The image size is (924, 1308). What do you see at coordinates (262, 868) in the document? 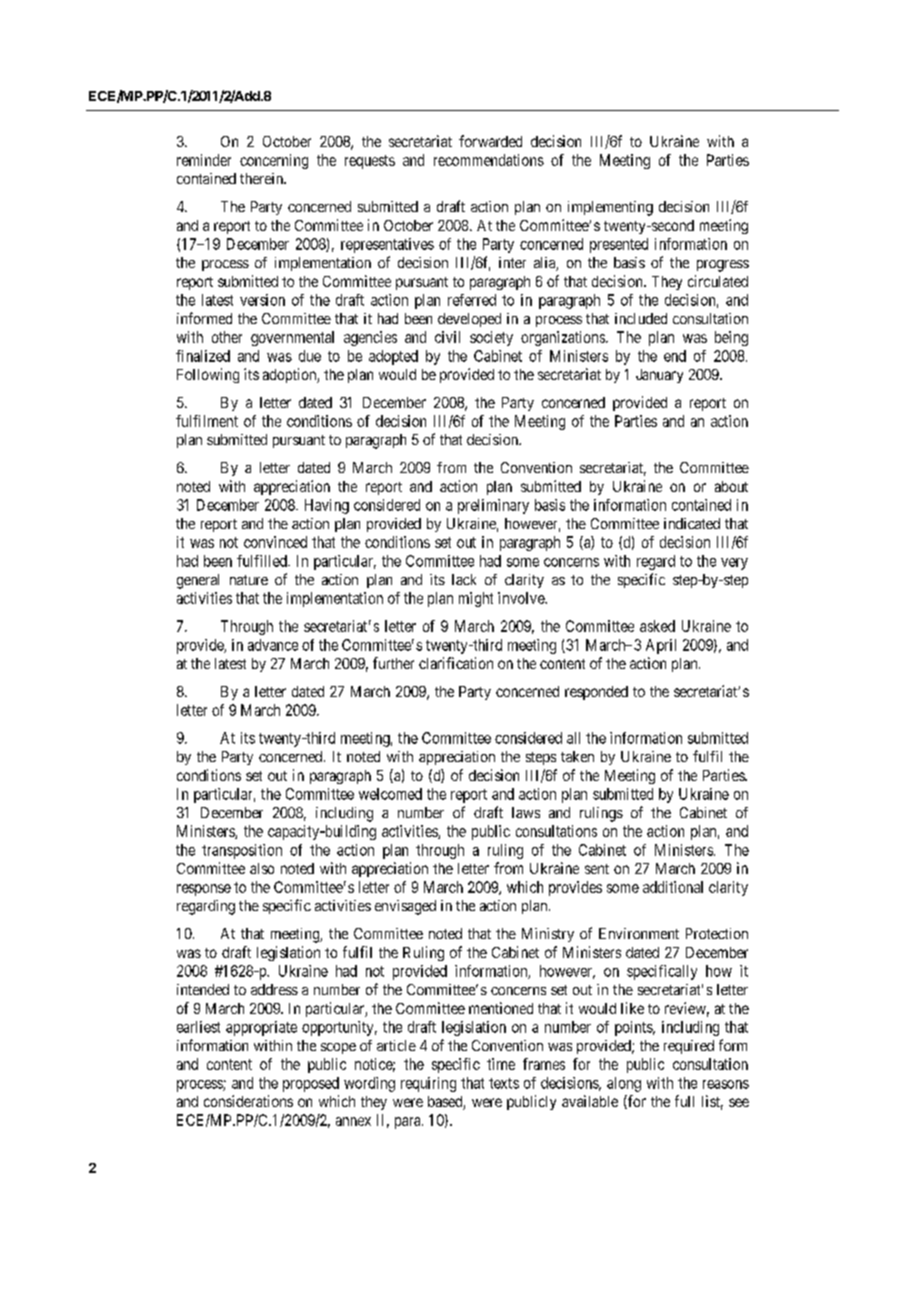
I see `also` at bounding box center [262, 868].
